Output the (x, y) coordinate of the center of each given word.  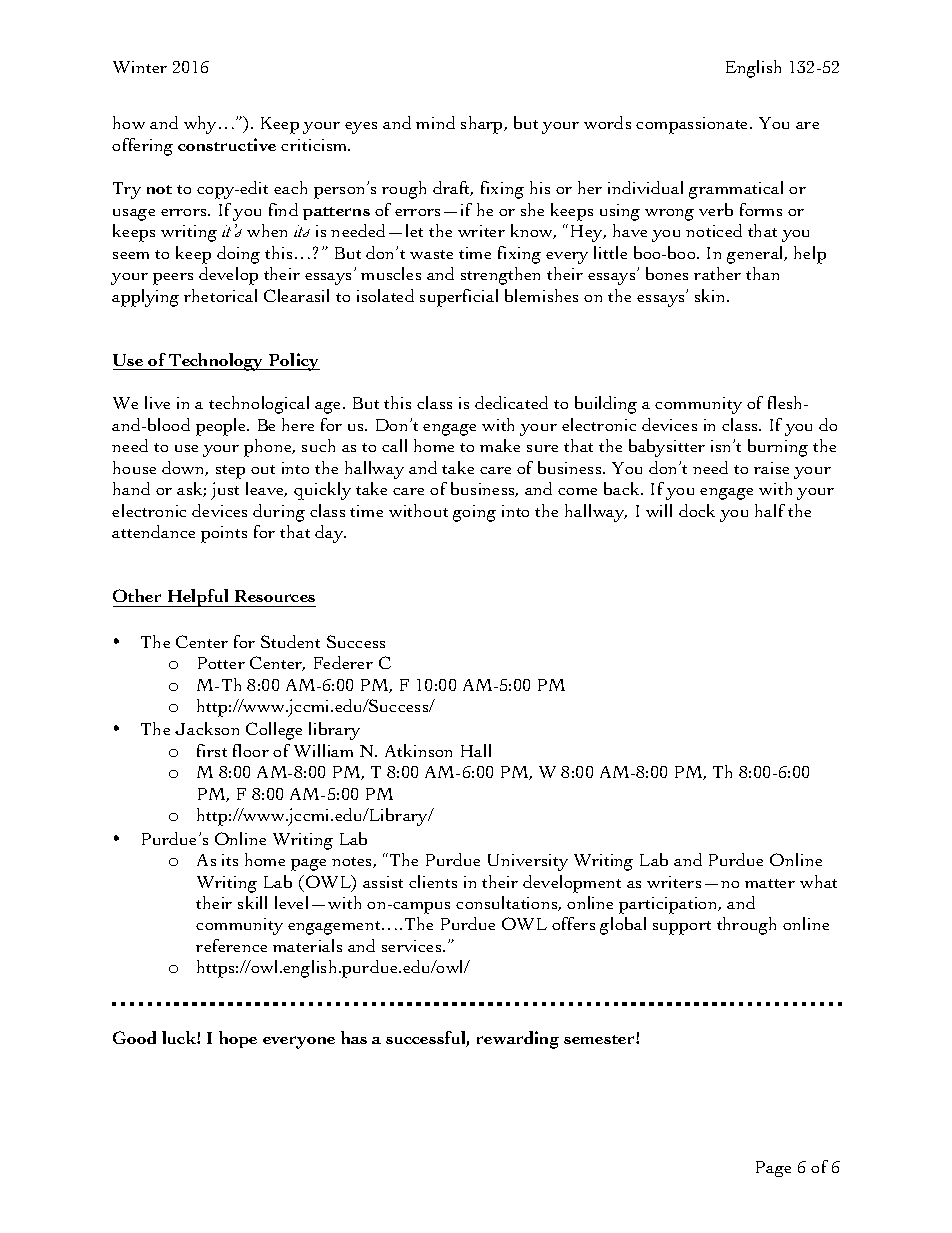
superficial (459, 298)
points (224, 534)
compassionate (693, 125)
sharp (483, 125)
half (770, 510)
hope (238, 1039)
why (202, 125)
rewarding (518, 1040)
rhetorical (220, 295)
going (474, 513)
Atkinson (418, 750)
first (212, 750)
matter (770, 883)
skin (712, 295)
